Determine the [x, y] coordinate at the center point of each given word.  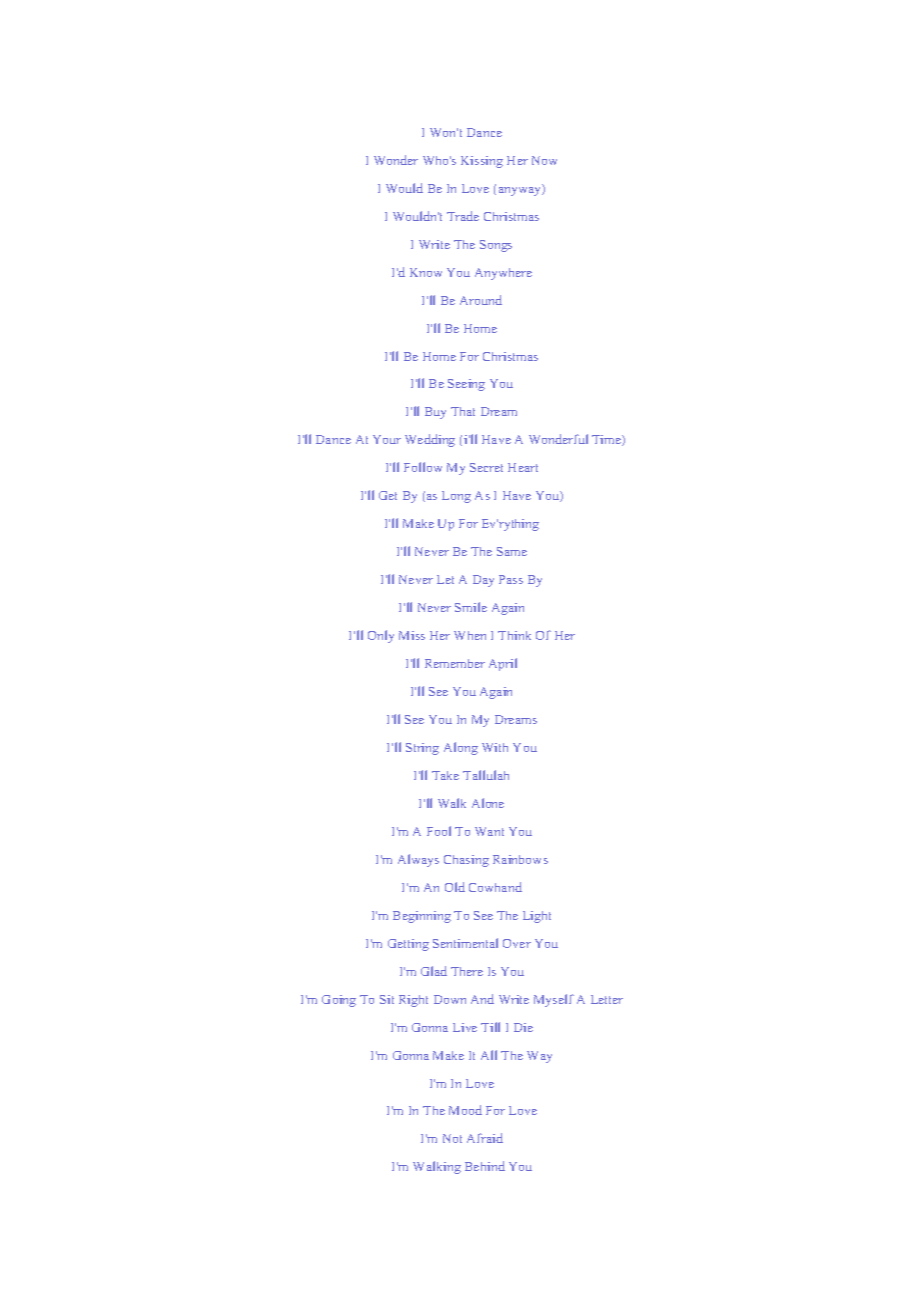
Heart [523, 467]
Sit [387, 999]
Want [489, 831]
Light [537, 917]
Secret [486, 467]
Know [426, 272]
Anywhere [503, 274]
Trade [463, 216]
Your [387, 439]
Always [418, 860]
